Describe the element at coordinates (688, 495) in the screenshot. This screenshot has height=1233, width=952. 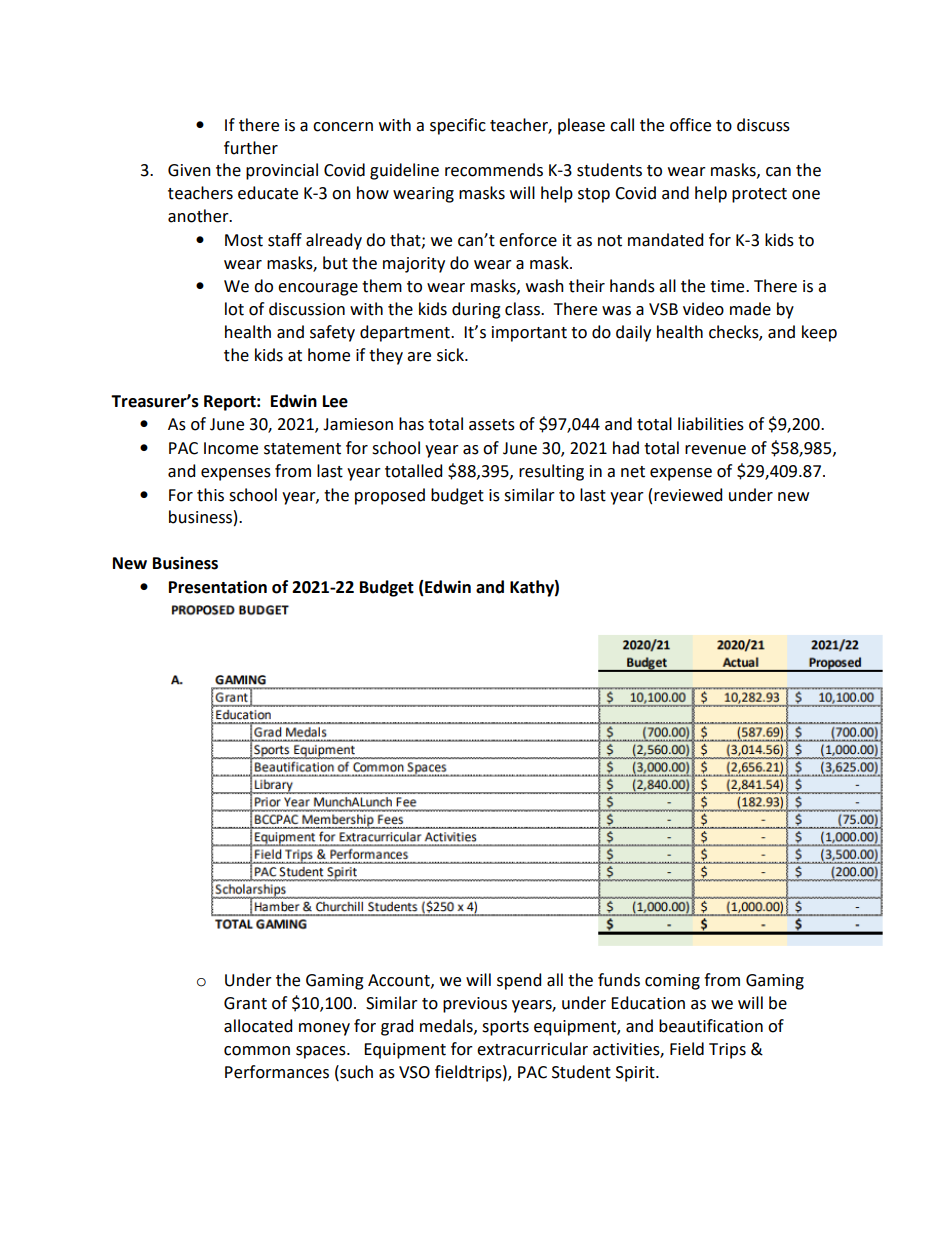
I see `reviewed` at that location.
